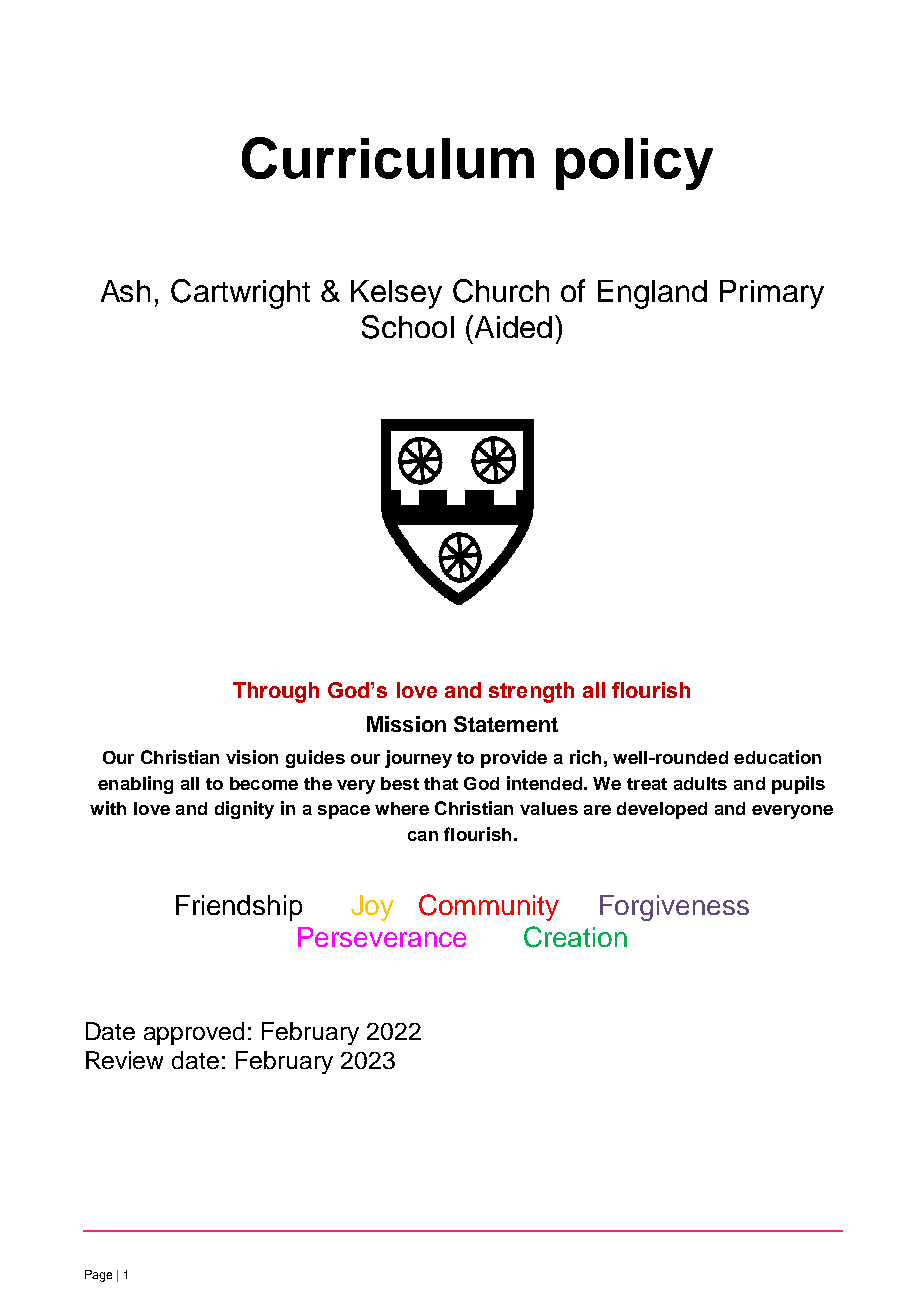 The image size is (924, 1309). Describe the element at coordinates (674, 908) in the page. I see `Forgiveness` at that location.
